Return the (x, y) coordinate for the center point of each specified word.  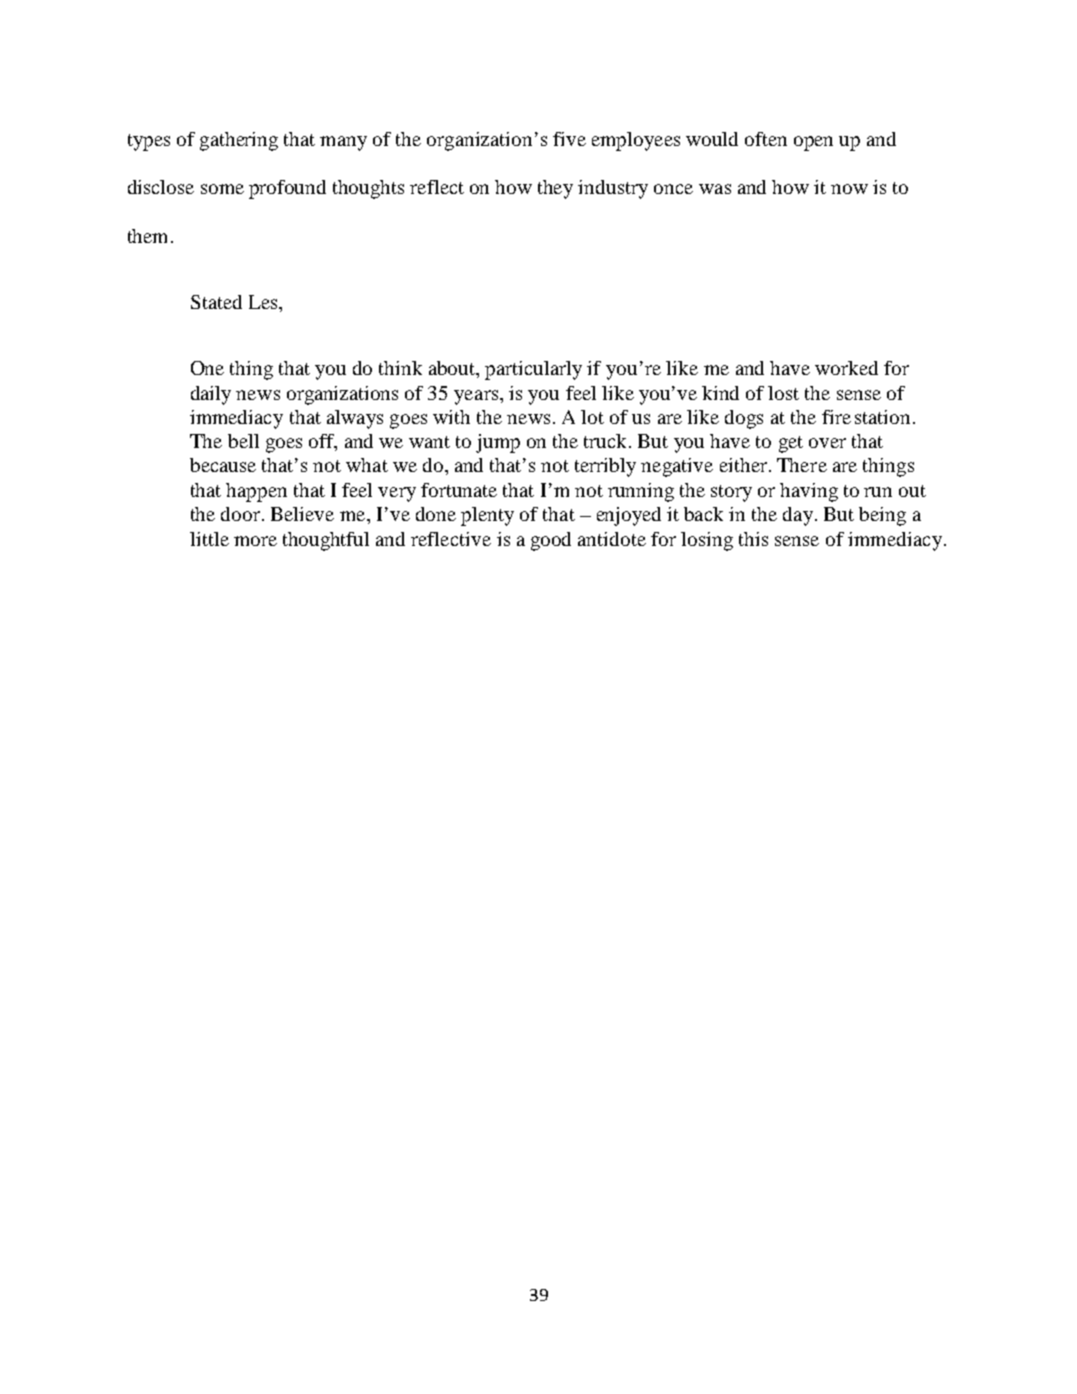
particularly (533, 370)
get (791, 444)
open (813, 143)
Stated (216, 302)
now (849, 189)
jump (498, 443)
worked (846, 368)
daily (211, 395)
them (147, 236)
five (569, 139)
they (555, 189)
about (453, 369)
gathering (239, 141)
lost (783, 393)
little (209, 539)
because (223, 465)
